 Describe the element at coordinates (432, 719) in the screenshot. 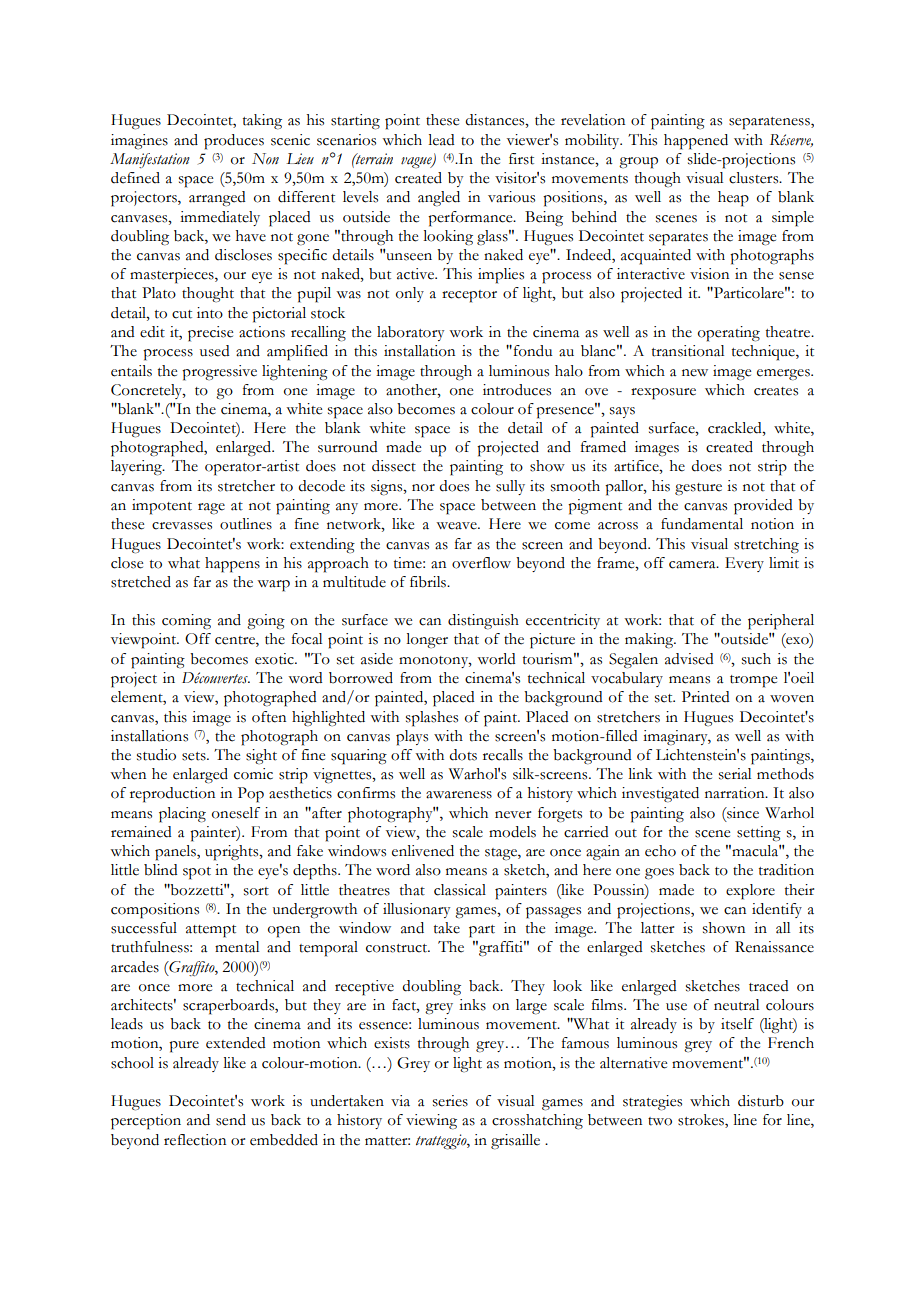

I see `splashes` at that location.
